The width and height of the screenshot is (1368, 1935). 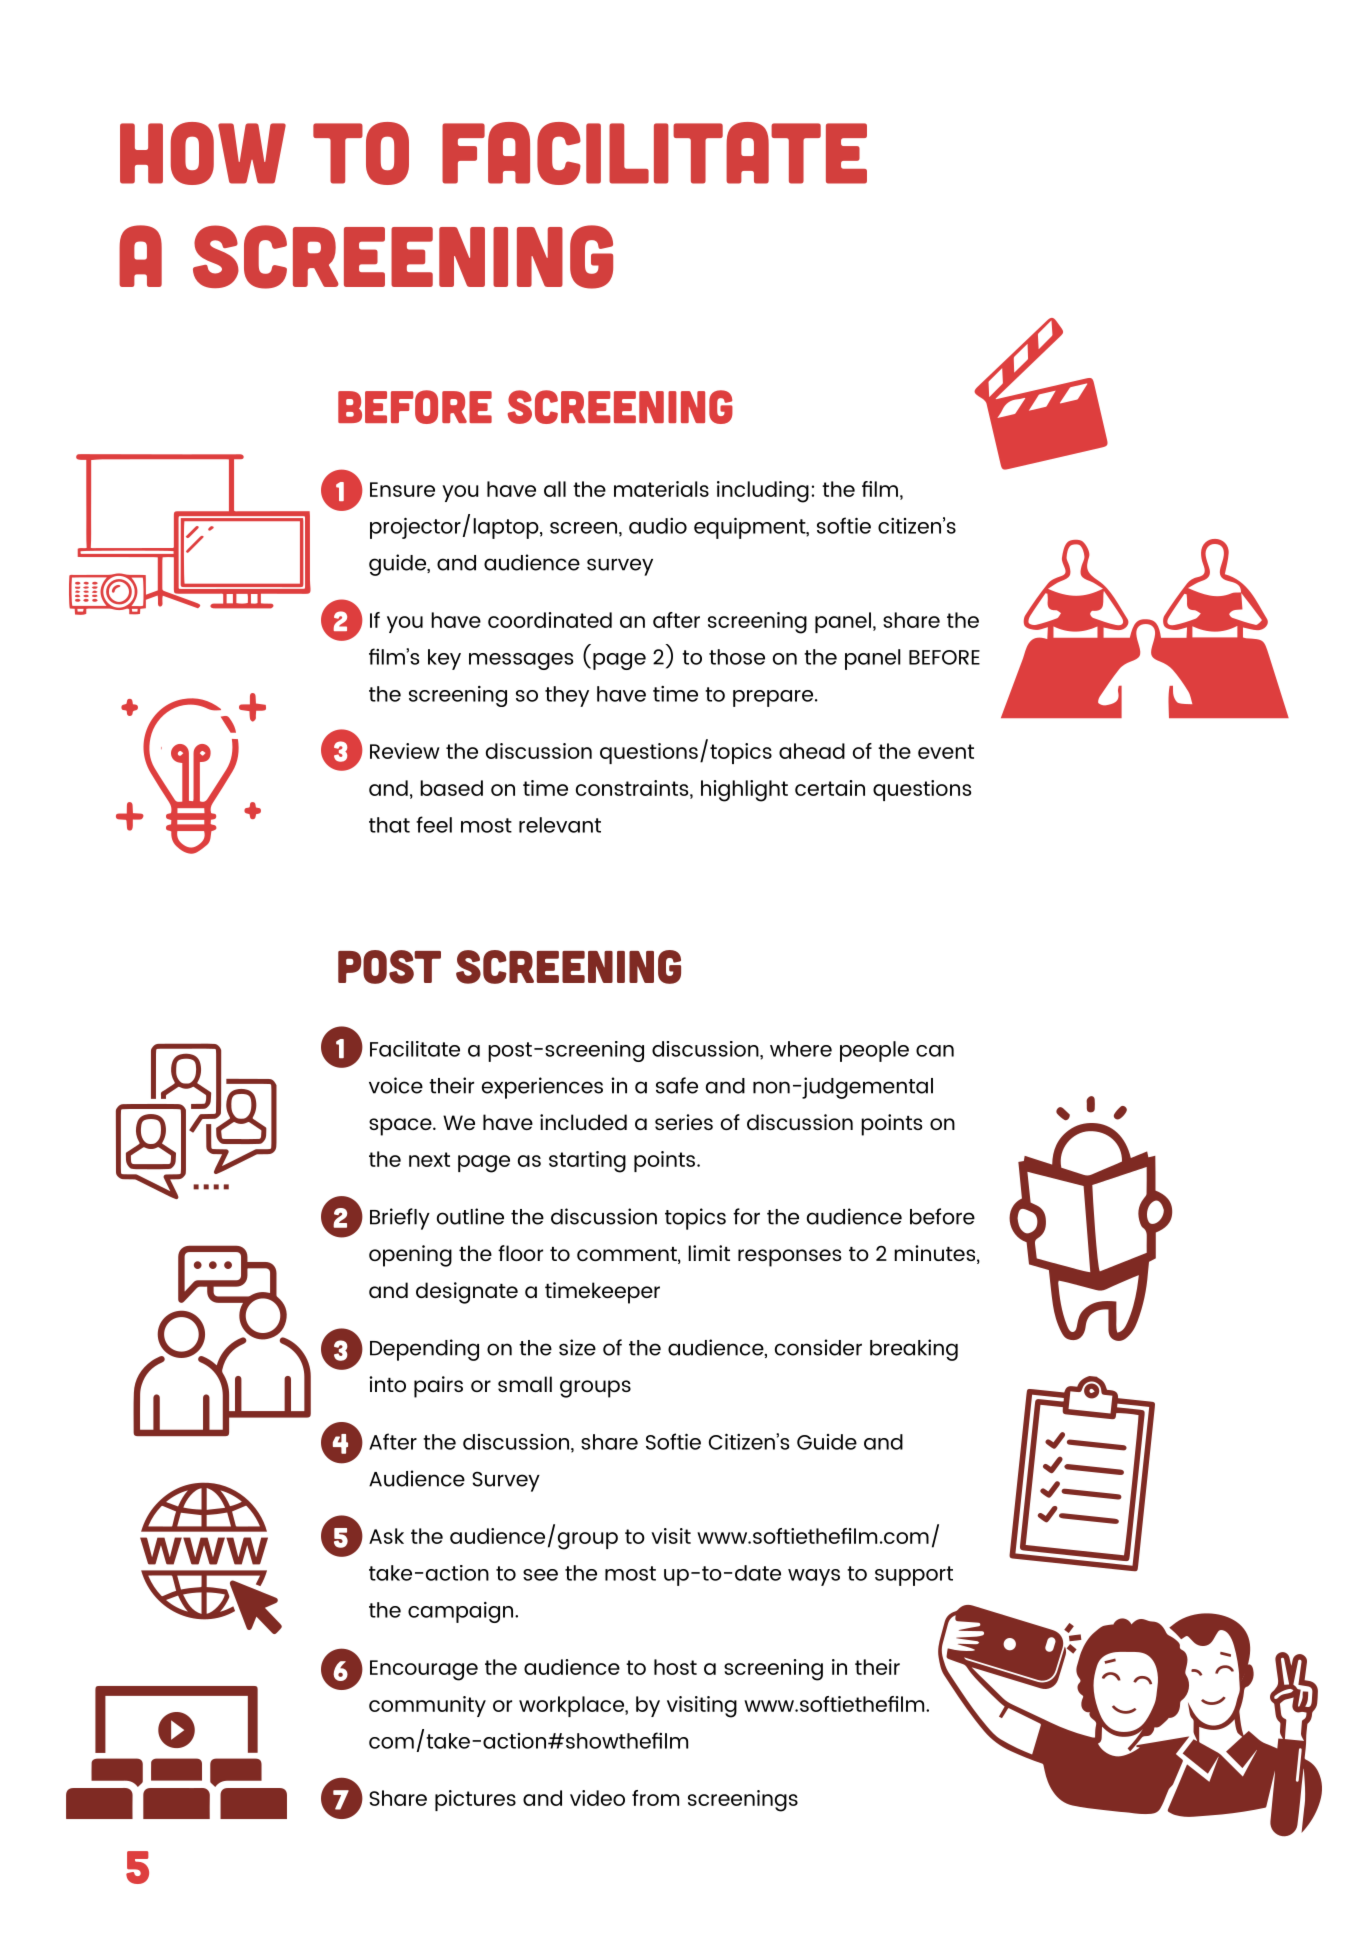 What do you see at coordinates (830, 788) in the screenshot?
I see `certain` at bounding box center [830, 788].
